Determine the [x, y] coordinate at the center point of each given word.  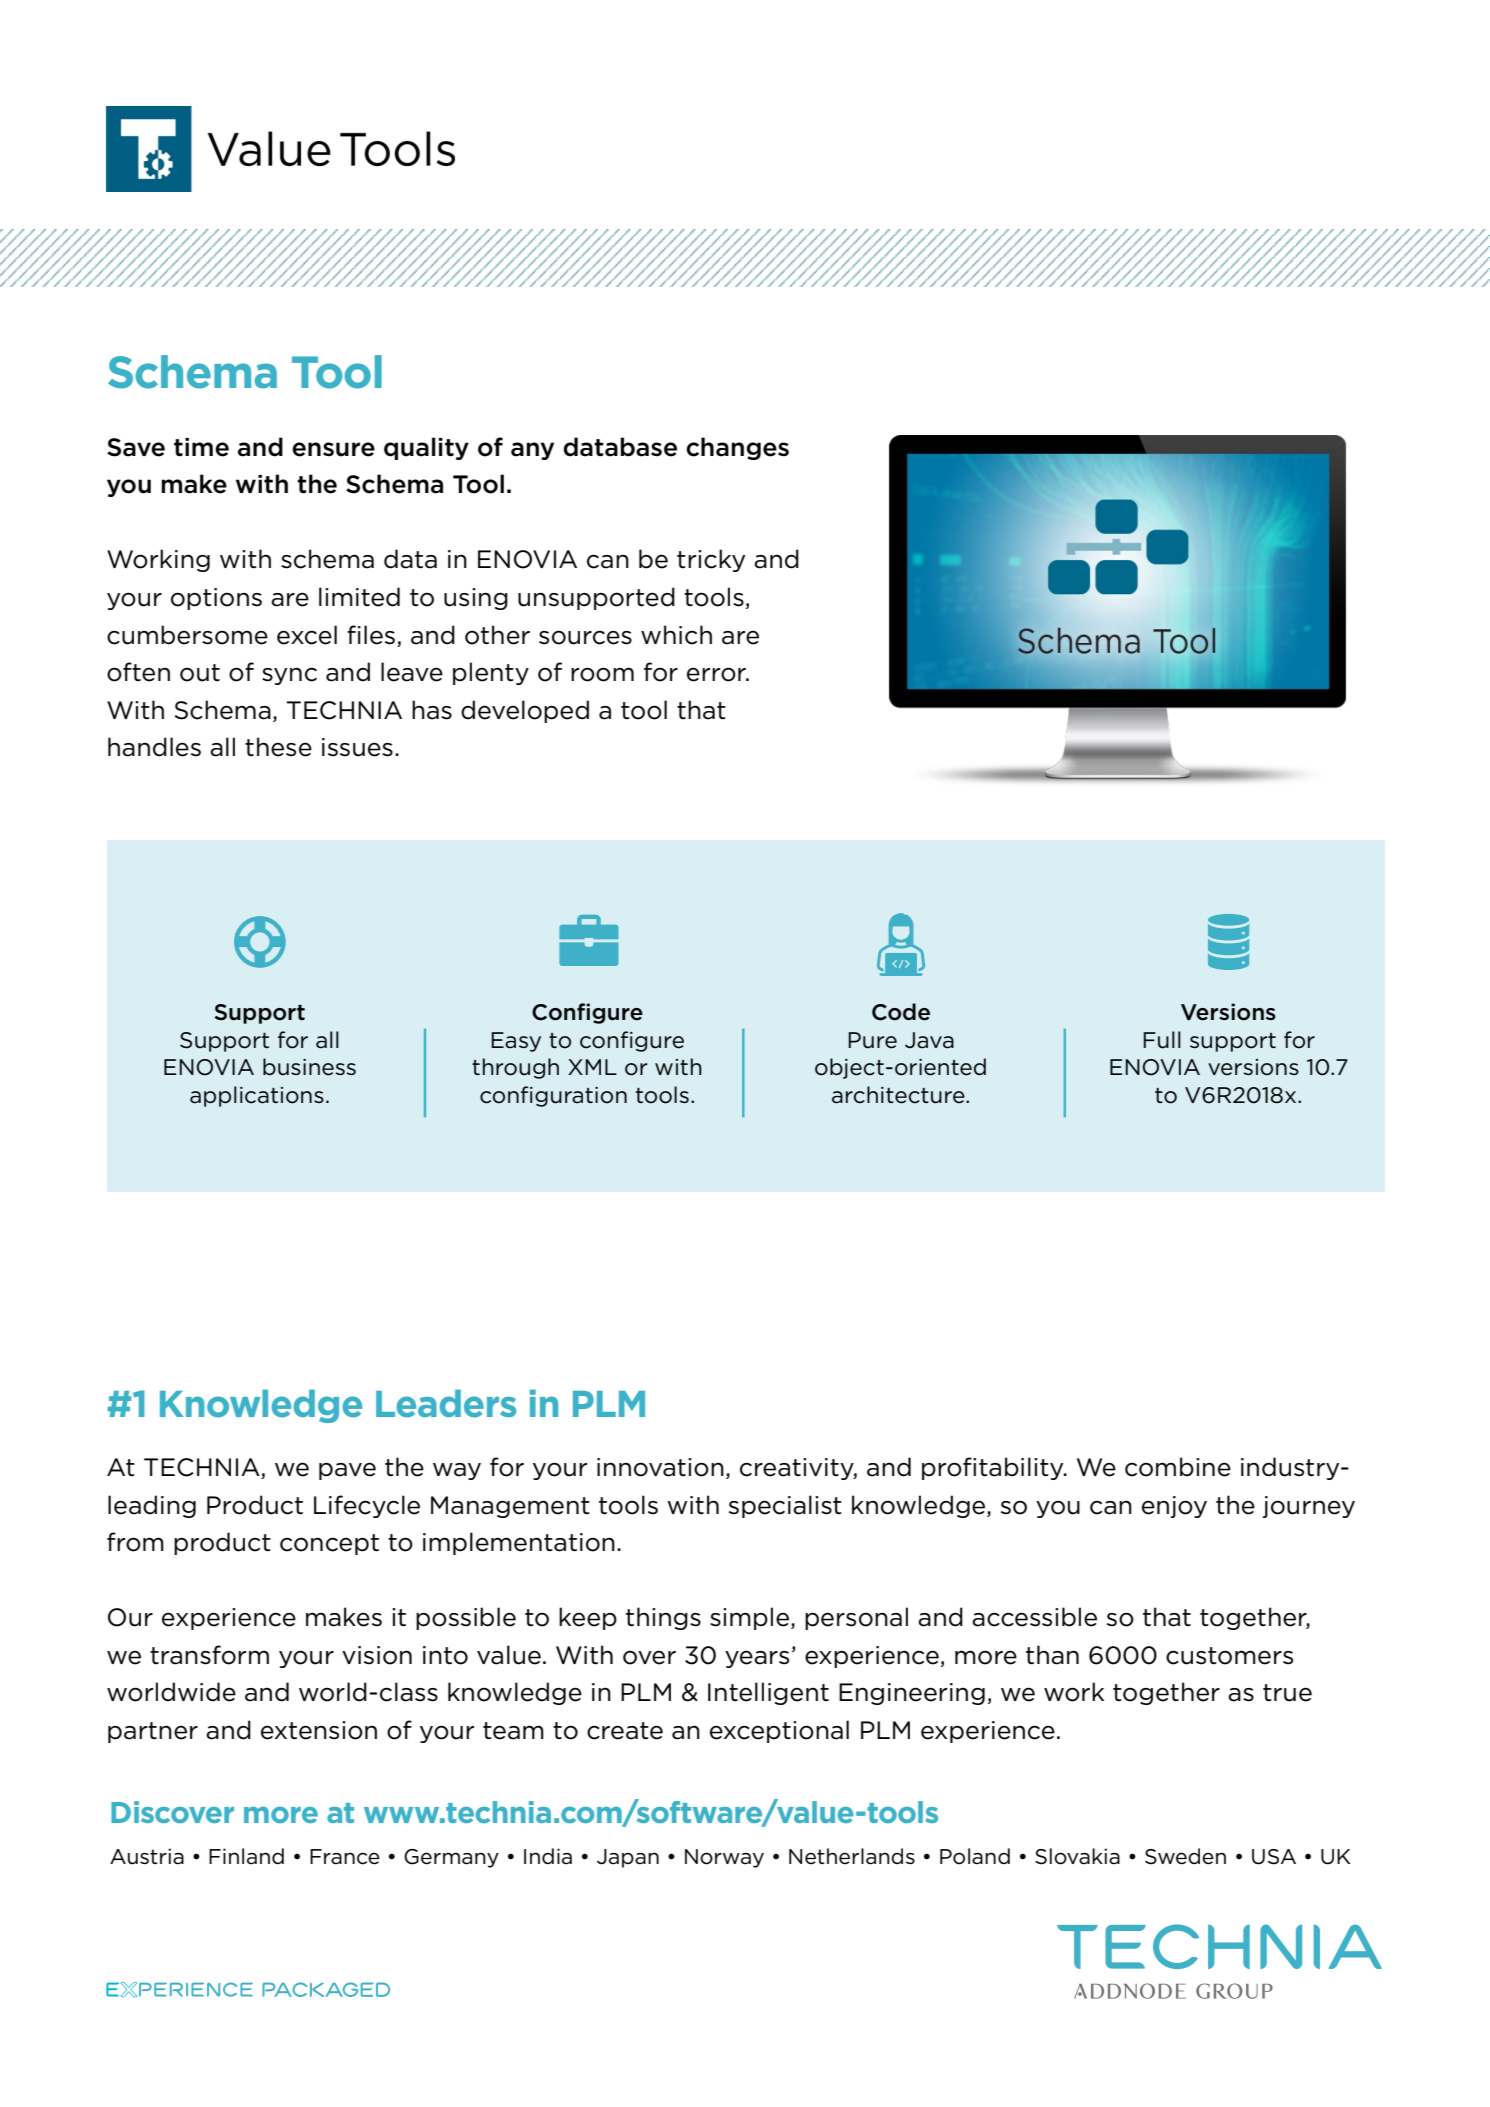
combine [1178, 1467]
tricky [711, 560]
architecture [899, 1095]
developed [525, 711]
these [278, 747]
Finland [246, 1856]
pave [347, 1471]
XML [592, 1067]
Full [1162, 1040]
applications [257, 1096]
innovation [660, 1467]
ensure [333, 449]
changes [737, 448]
